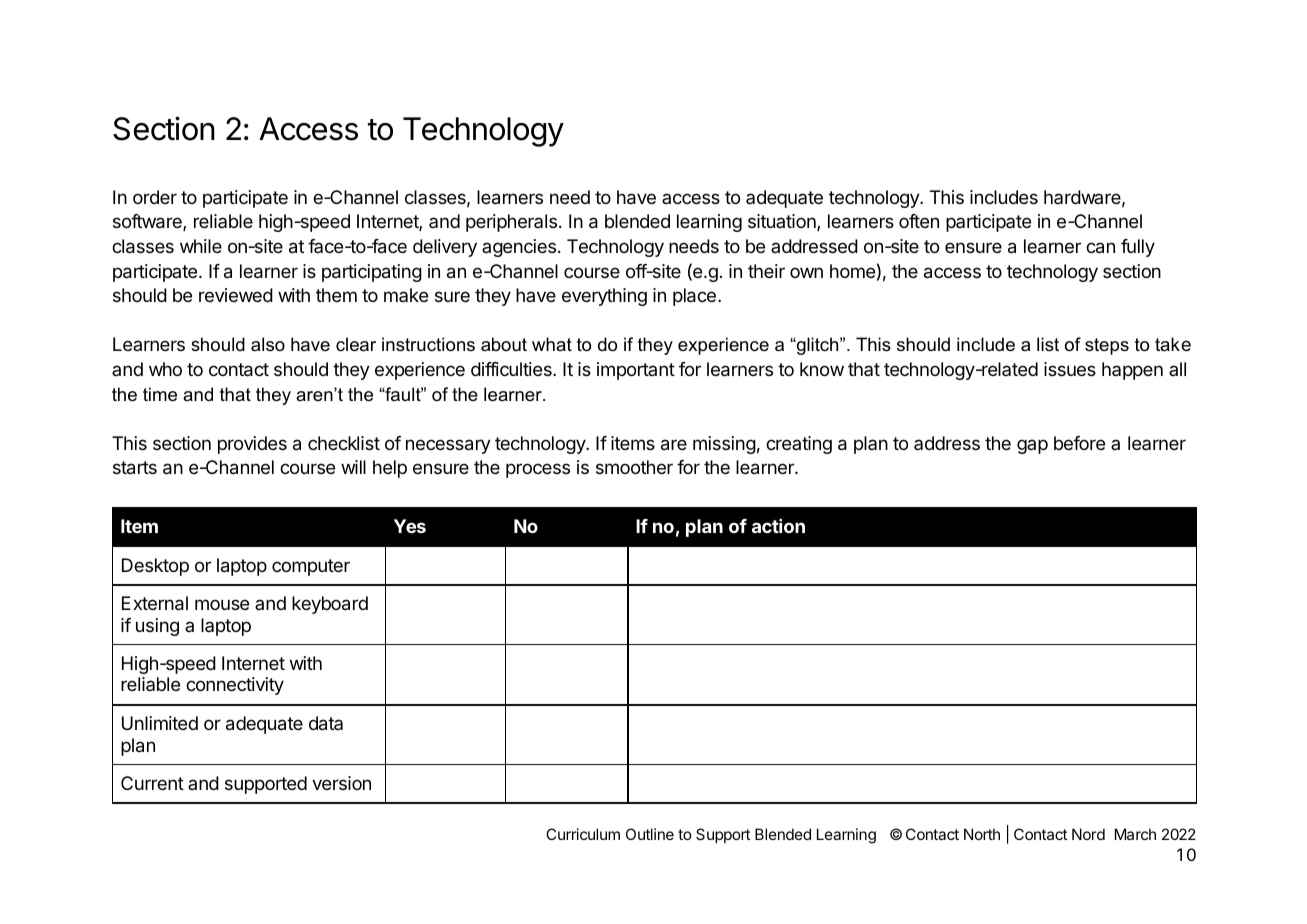 The width and height of the page is (1307, 924). Describe the element at coordinates (235, 686) in the page. I see `connectivity` at that location.
